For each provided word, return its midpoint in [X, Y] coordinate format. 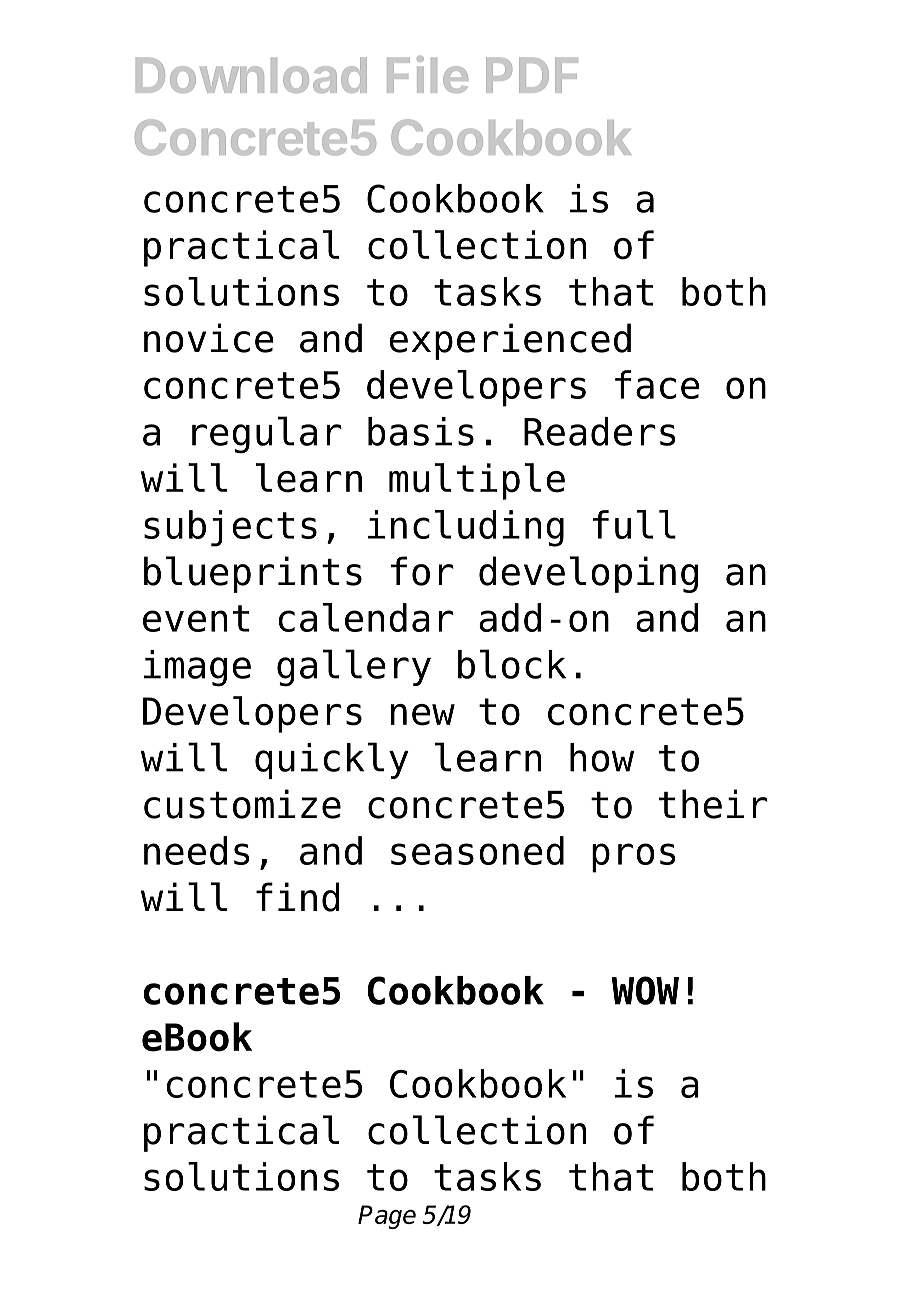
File [427, 74]
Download [251, 75]
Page [387, 1217]
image [197, 668]
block [512, 664]
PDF [532, 75]
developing [588, 574]
